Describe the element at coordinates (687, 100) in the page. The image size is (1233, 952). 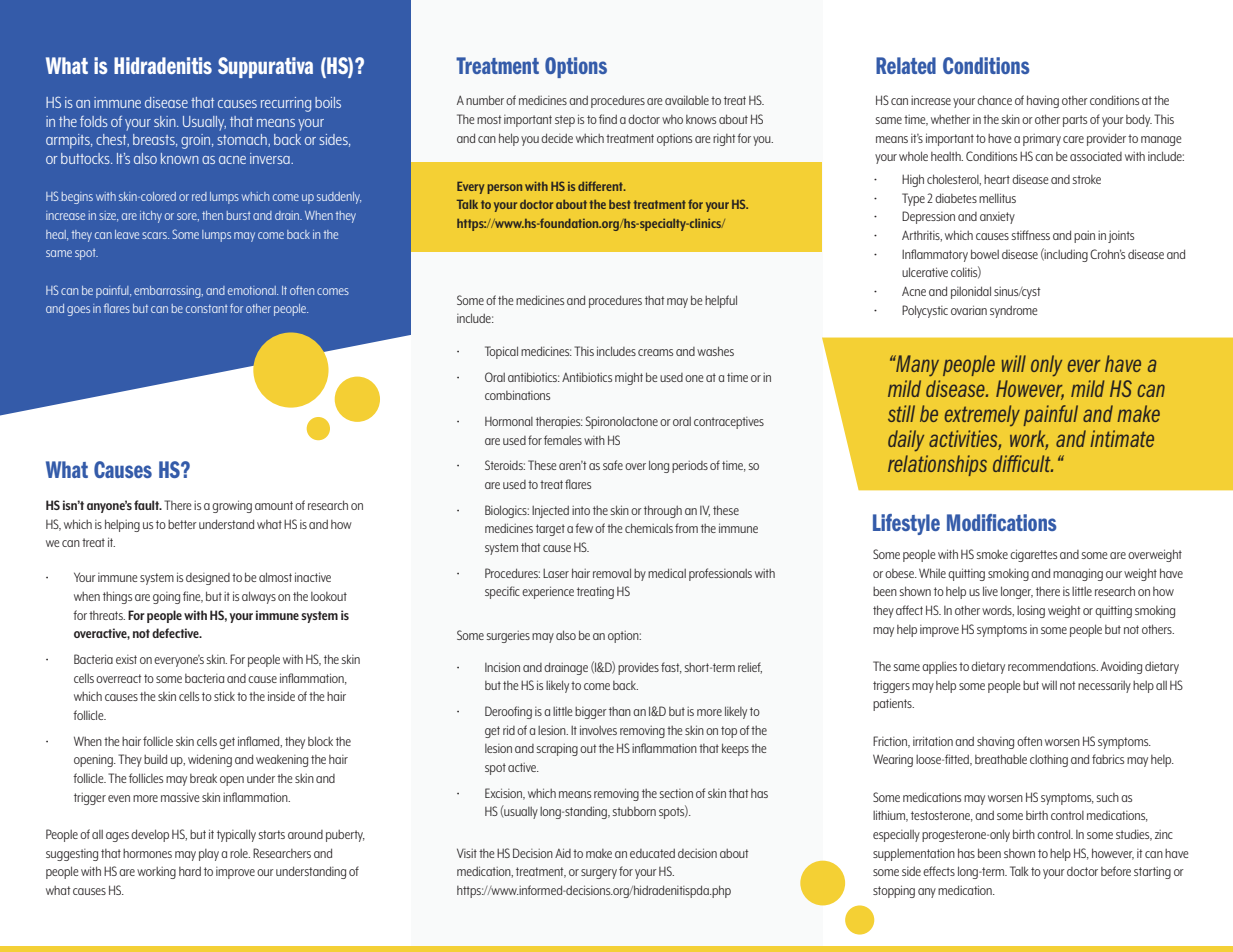
I see `available` at that location.
